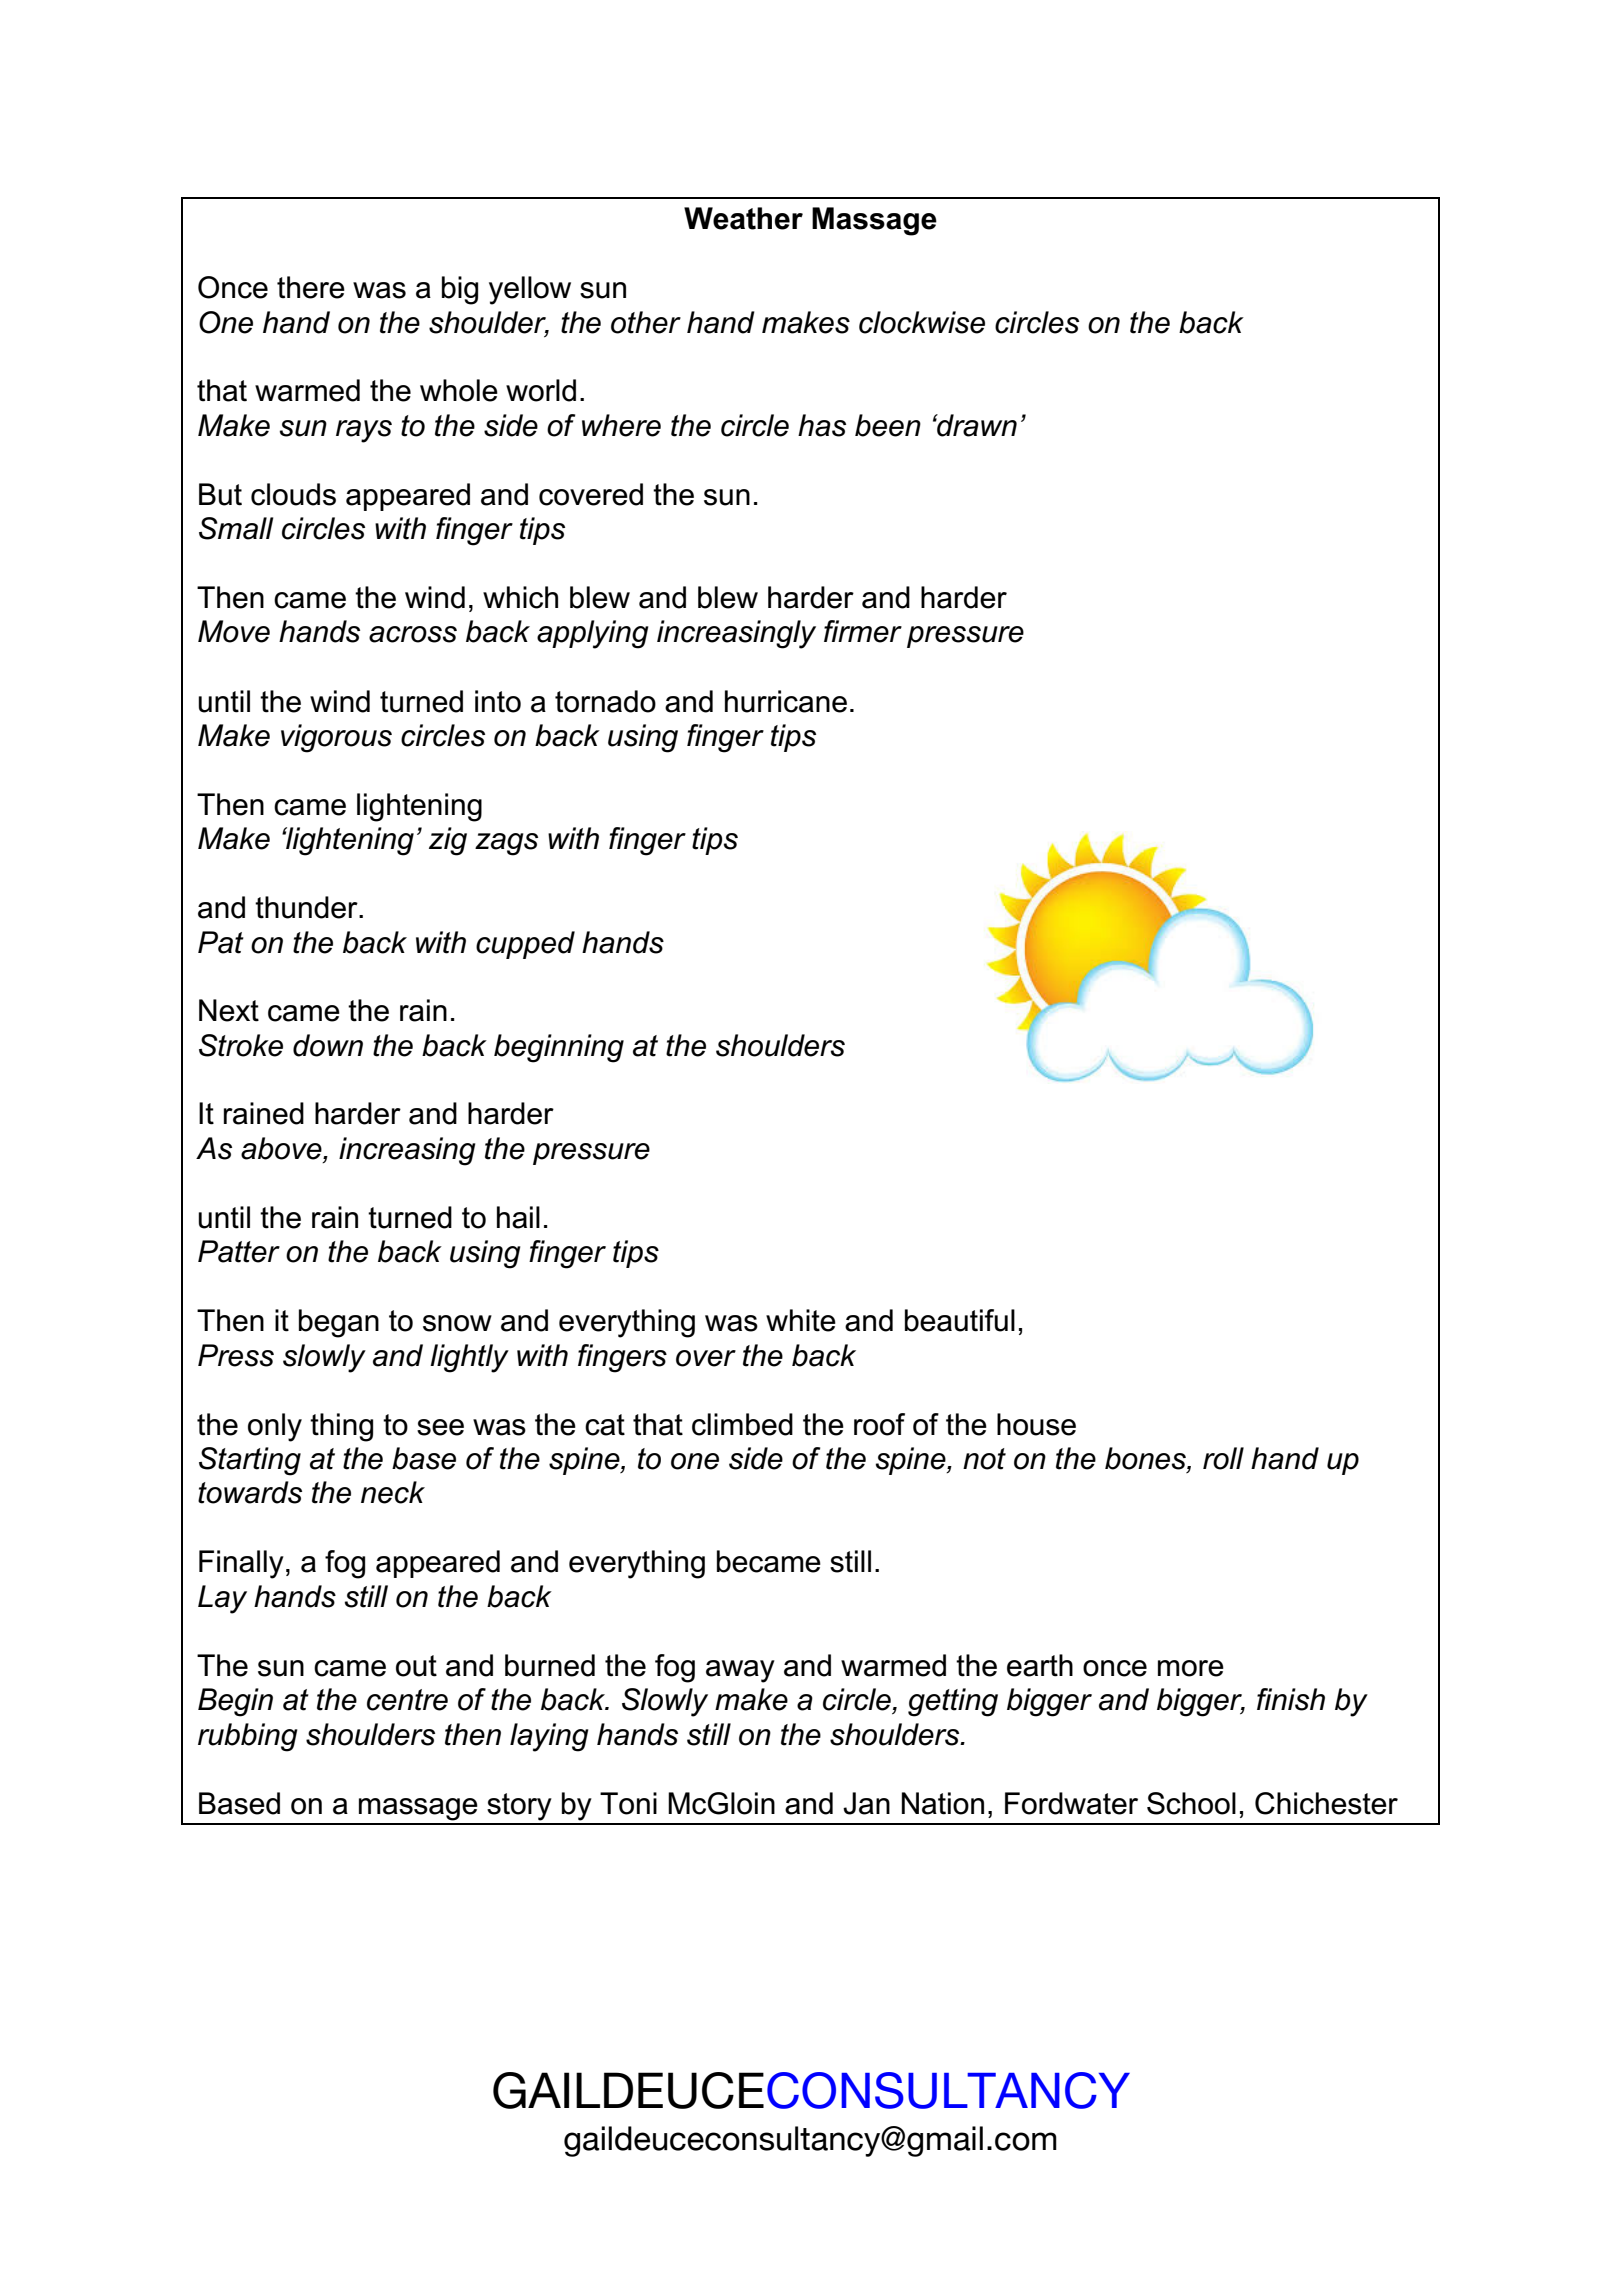 The height and width of the document is (2292, 1620). Describe the element at coordinates (525, 945) in the document. I see `cupped` at that location.
